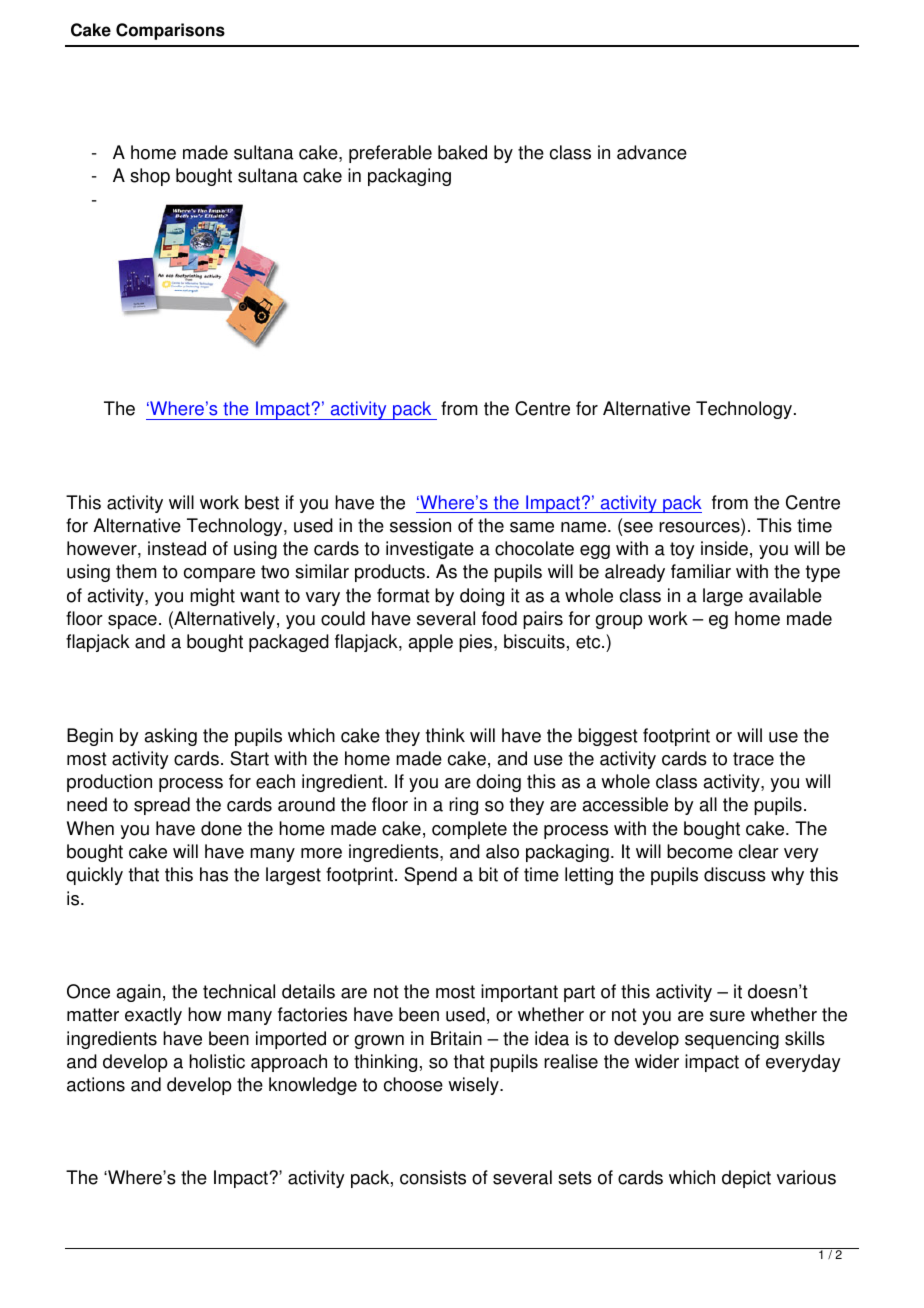 The height and width of the page is (1308, 924). I want to click on baked, so click(462, 152).
